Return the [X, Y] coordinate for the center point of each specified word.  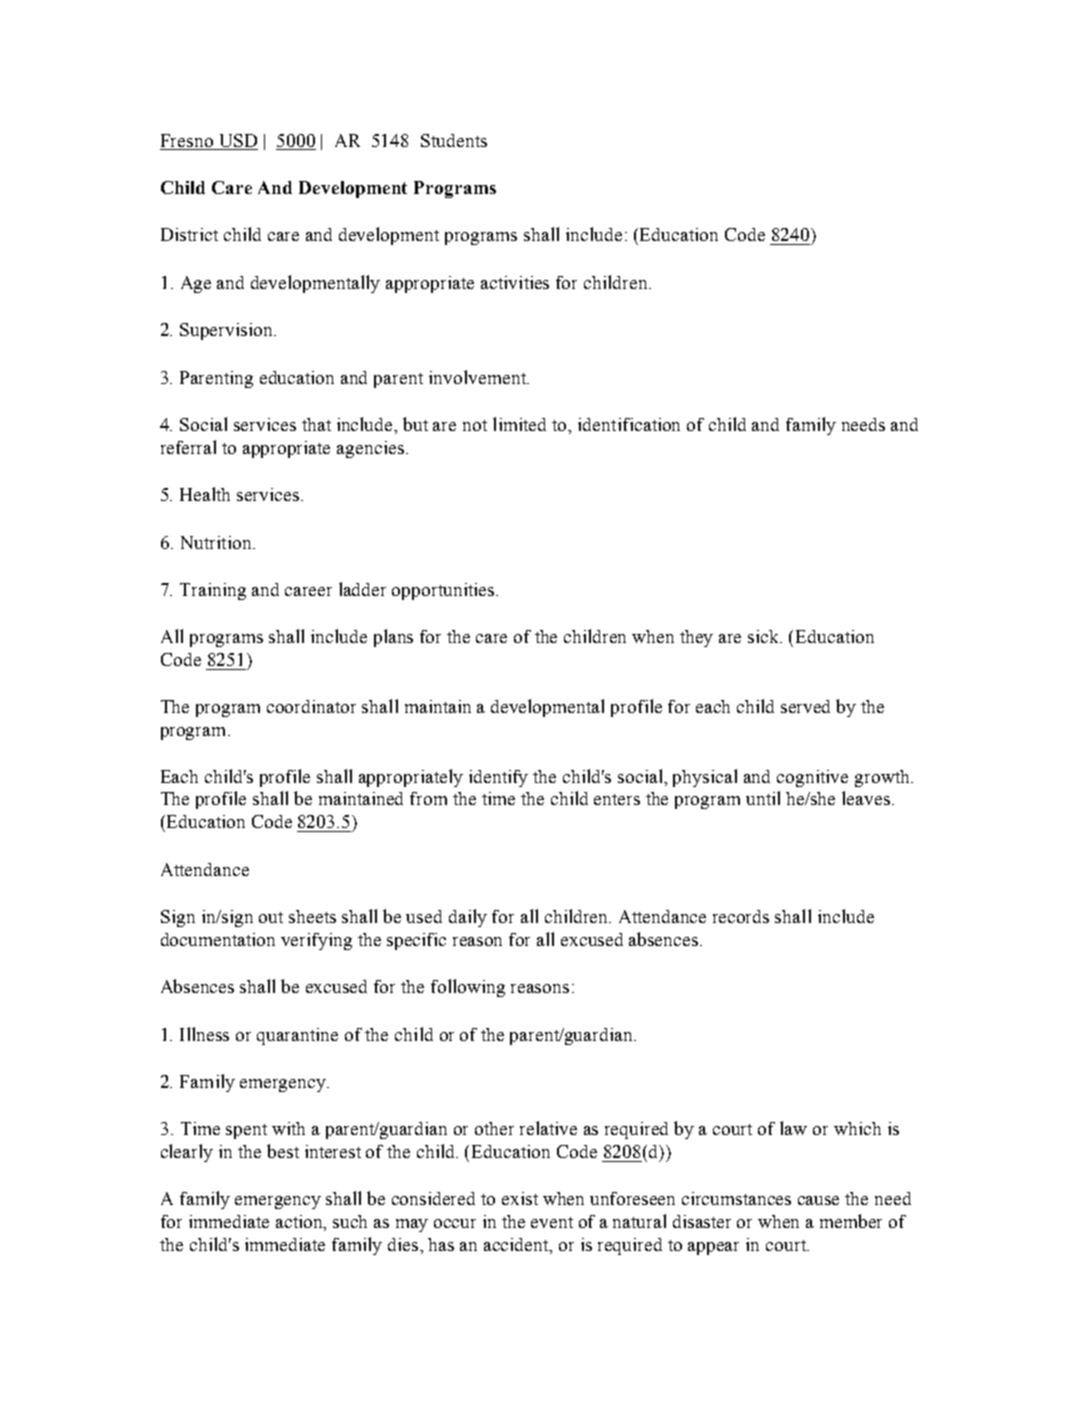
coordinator [311, 706]
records [741, 916]
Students [454, 140]
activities [515, 282]
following [468, 988]
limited [519, 424]
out [271, 917]
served [805, 706]
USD [238, 140]
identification [629, 424]
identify [498, 778]
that [316, 424]
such [350, 1221]
